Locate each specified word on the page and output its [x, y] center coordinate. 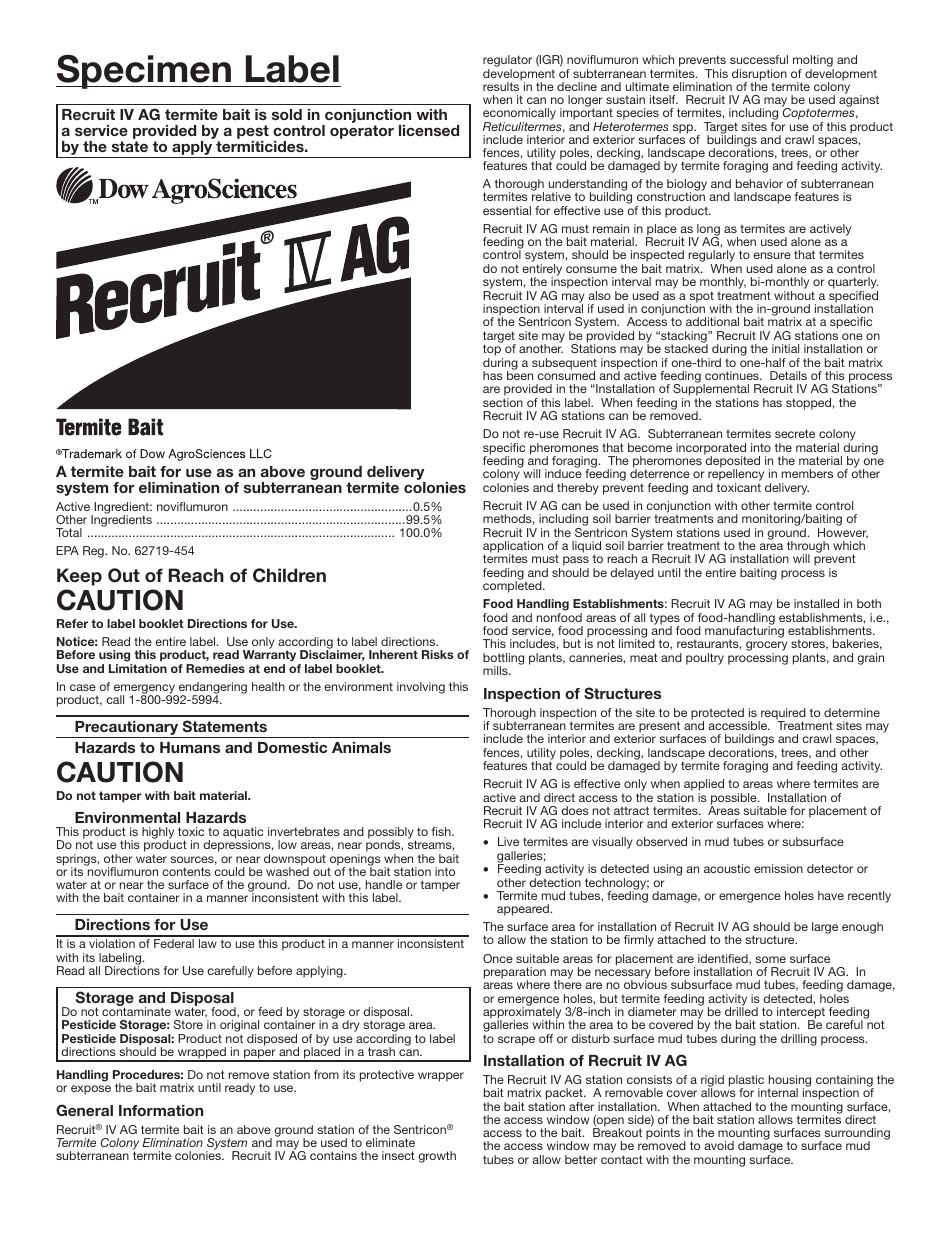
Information [161, 1110]
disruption [759, 76]
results [502, 85]
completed [513, 586]
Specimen [144, 71]
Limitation [138, 668]
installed [816, 603]
